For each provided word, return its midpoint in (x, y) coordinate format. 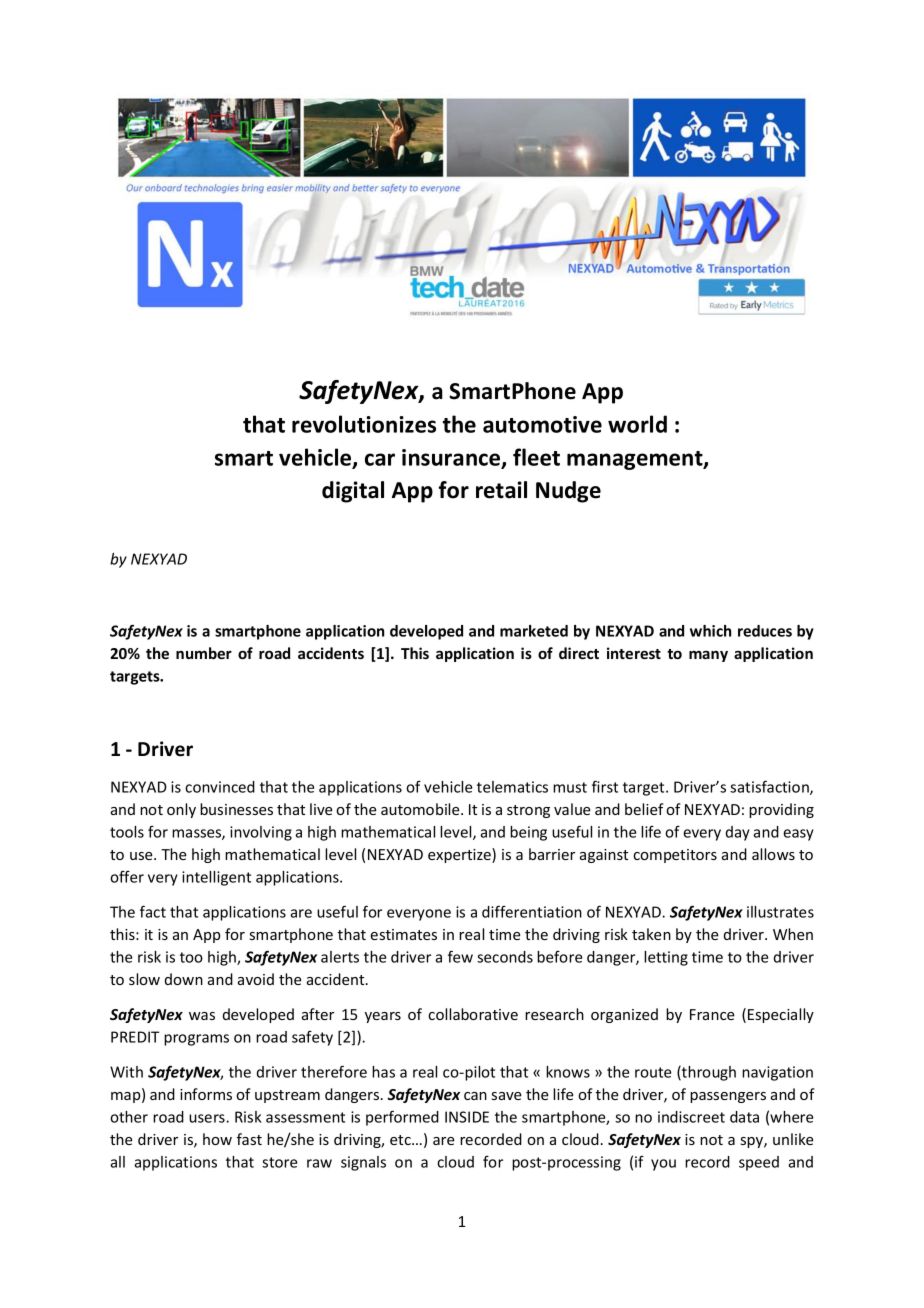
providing (781, 810)
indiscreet (691, 1117)
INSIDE (467, 1117)
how (217, 1139)
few (460, 956)
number (204, 653)
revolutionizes (364, 424)
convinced (220, 787)
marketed (534, 631)
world (637, 424)
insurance (452, 458)
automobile (421, 809)
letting (666, 958)
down (184, 979)
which (710, 631)
